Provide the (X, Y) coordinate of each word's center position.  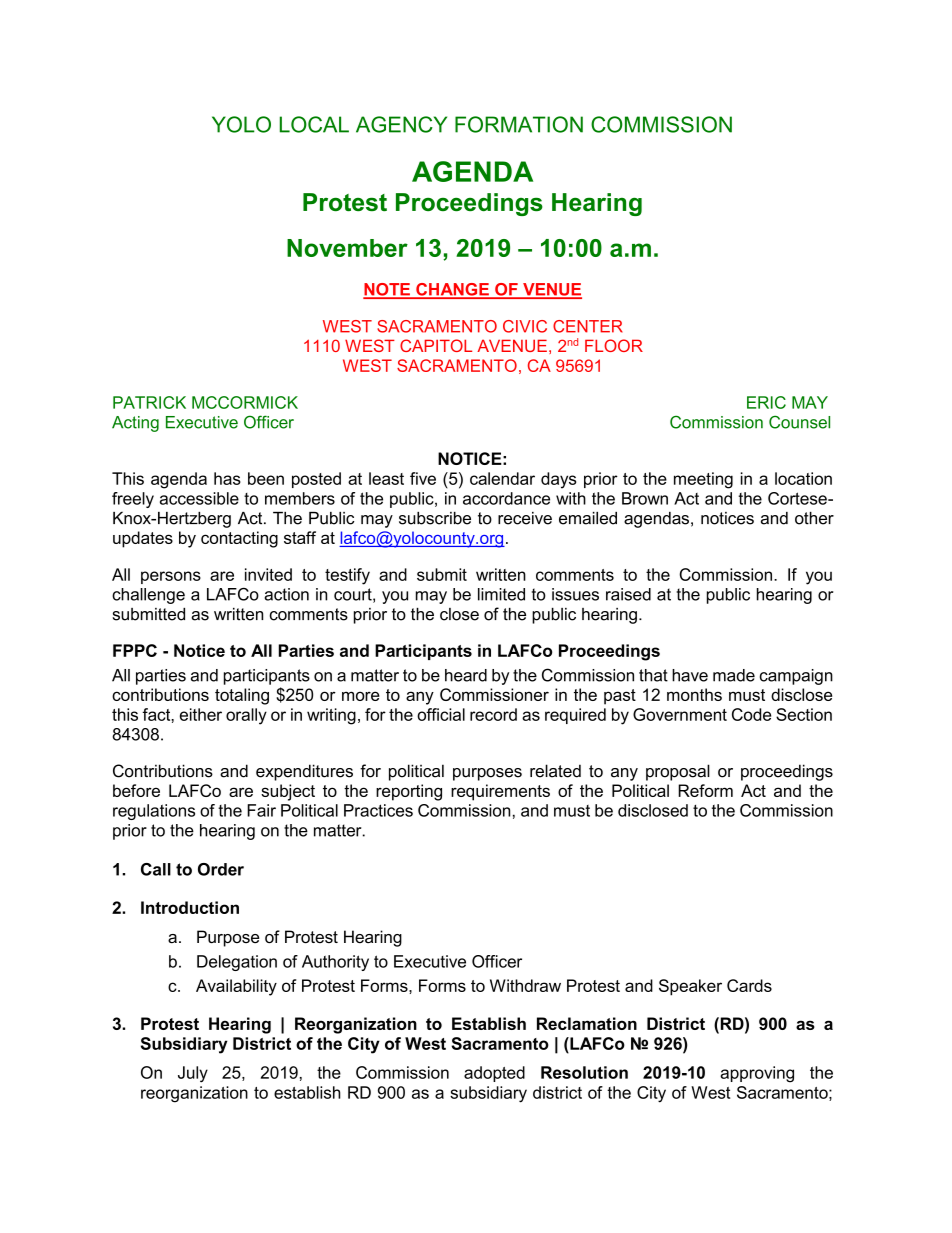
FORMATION (519, 124)
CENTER (588, 326)
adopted (494, 1074)
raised (628, 594)
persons (171, 577)
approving (757, 1074)
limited (501, 594)
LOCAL (314, 124)
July (193, 1074)
